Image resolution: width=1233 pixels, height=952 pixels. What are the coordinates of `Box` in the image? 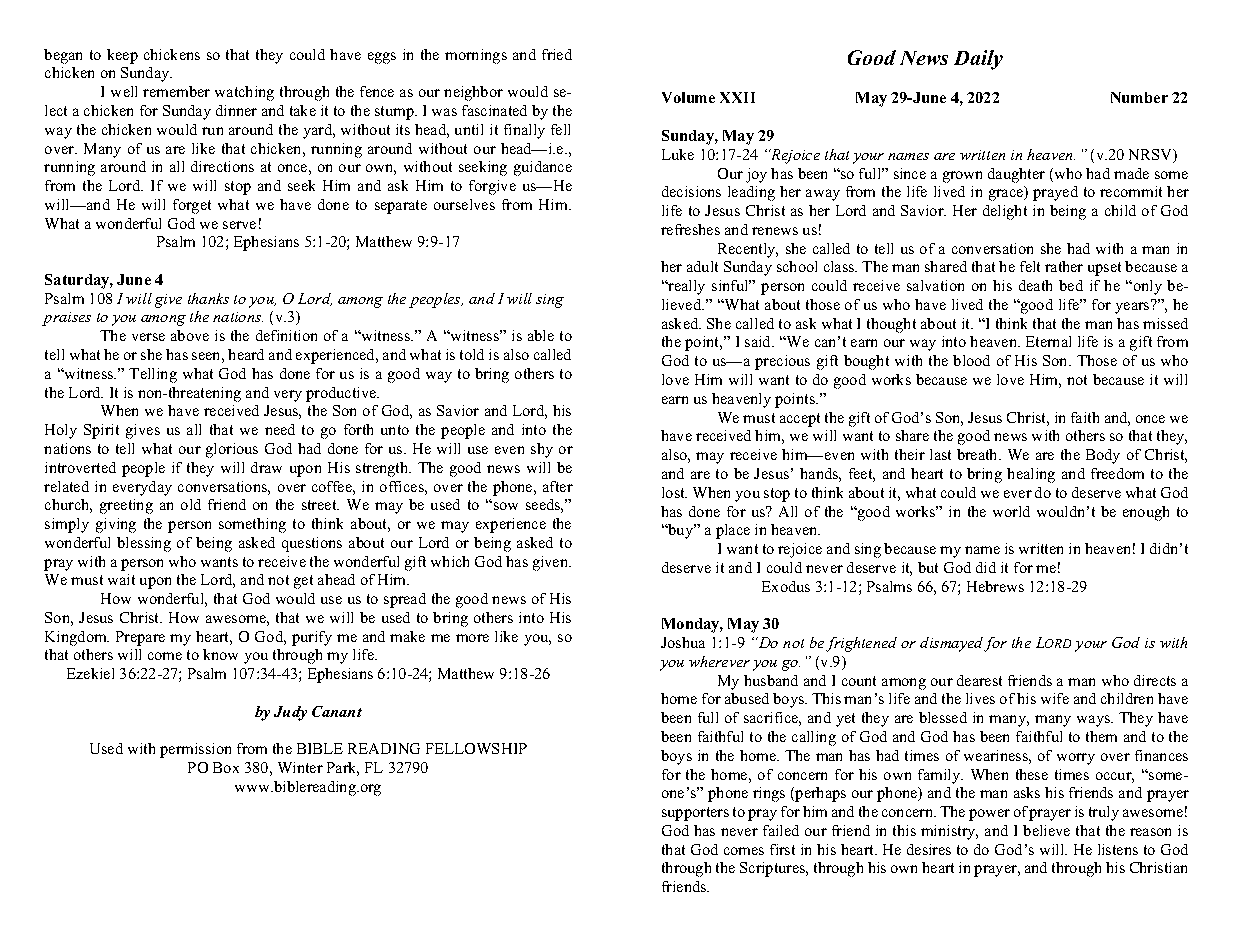 It's located at (226, 767).
